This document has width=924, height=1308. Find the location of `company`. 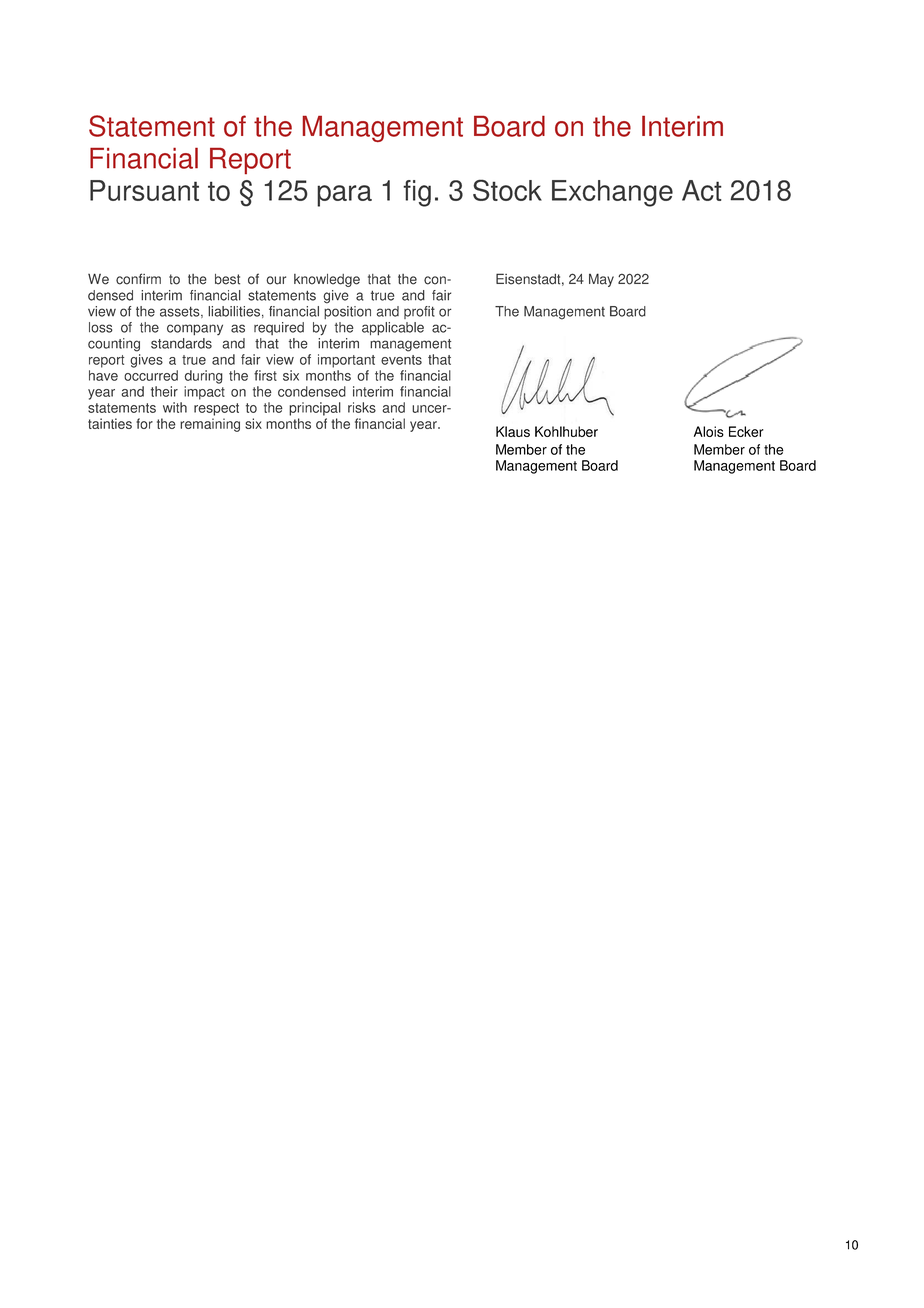

company is located at coordinates (195, 330).
